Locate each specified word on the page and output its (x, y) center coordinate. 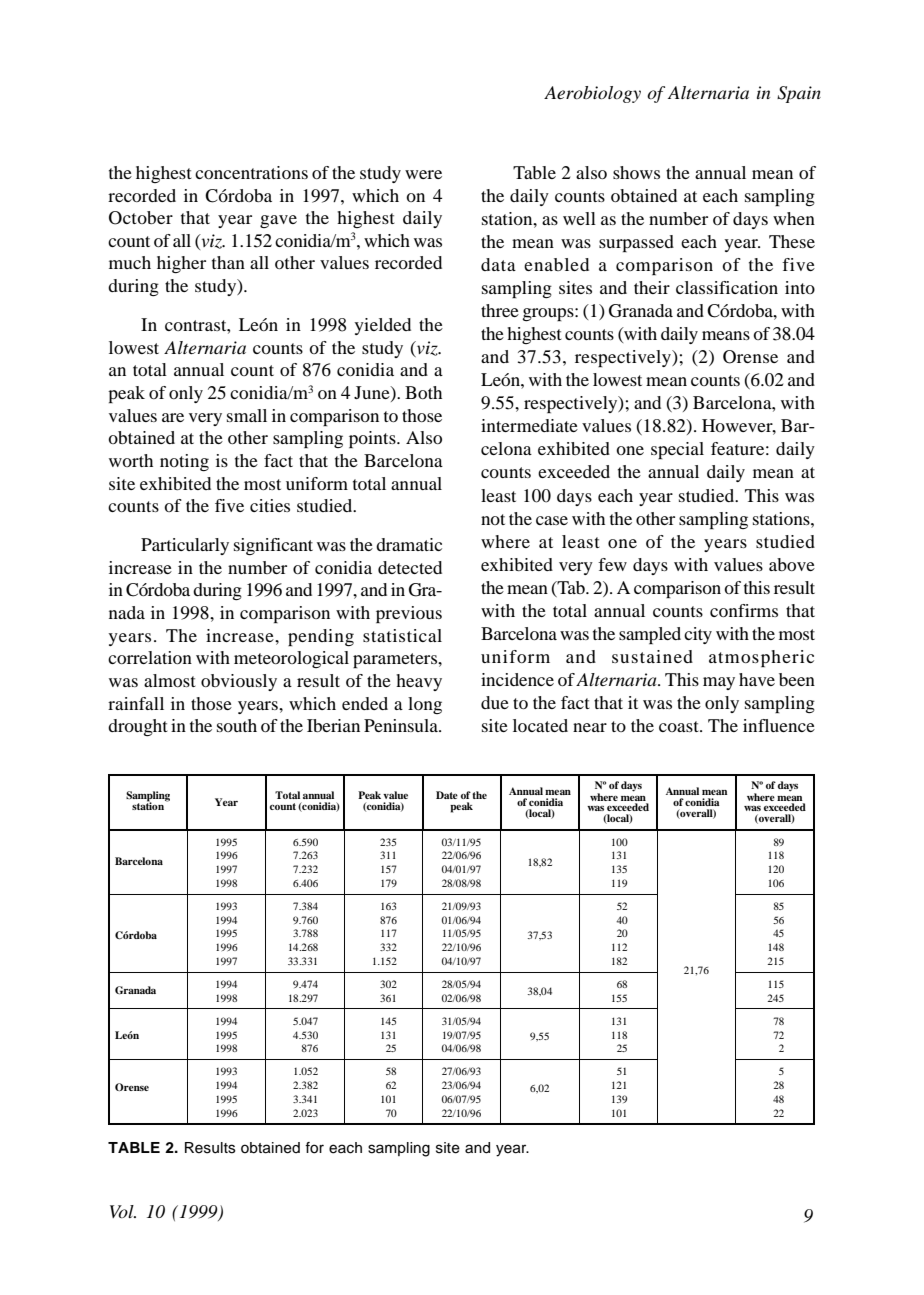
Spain (799, 94)
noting (184, 462)
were (423, 174)
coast (680, 726)
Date (447, 795)
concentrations (251, 172)
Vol (123, 1211)
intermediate (529, 425)
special (677, 450)
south (237, 725)
